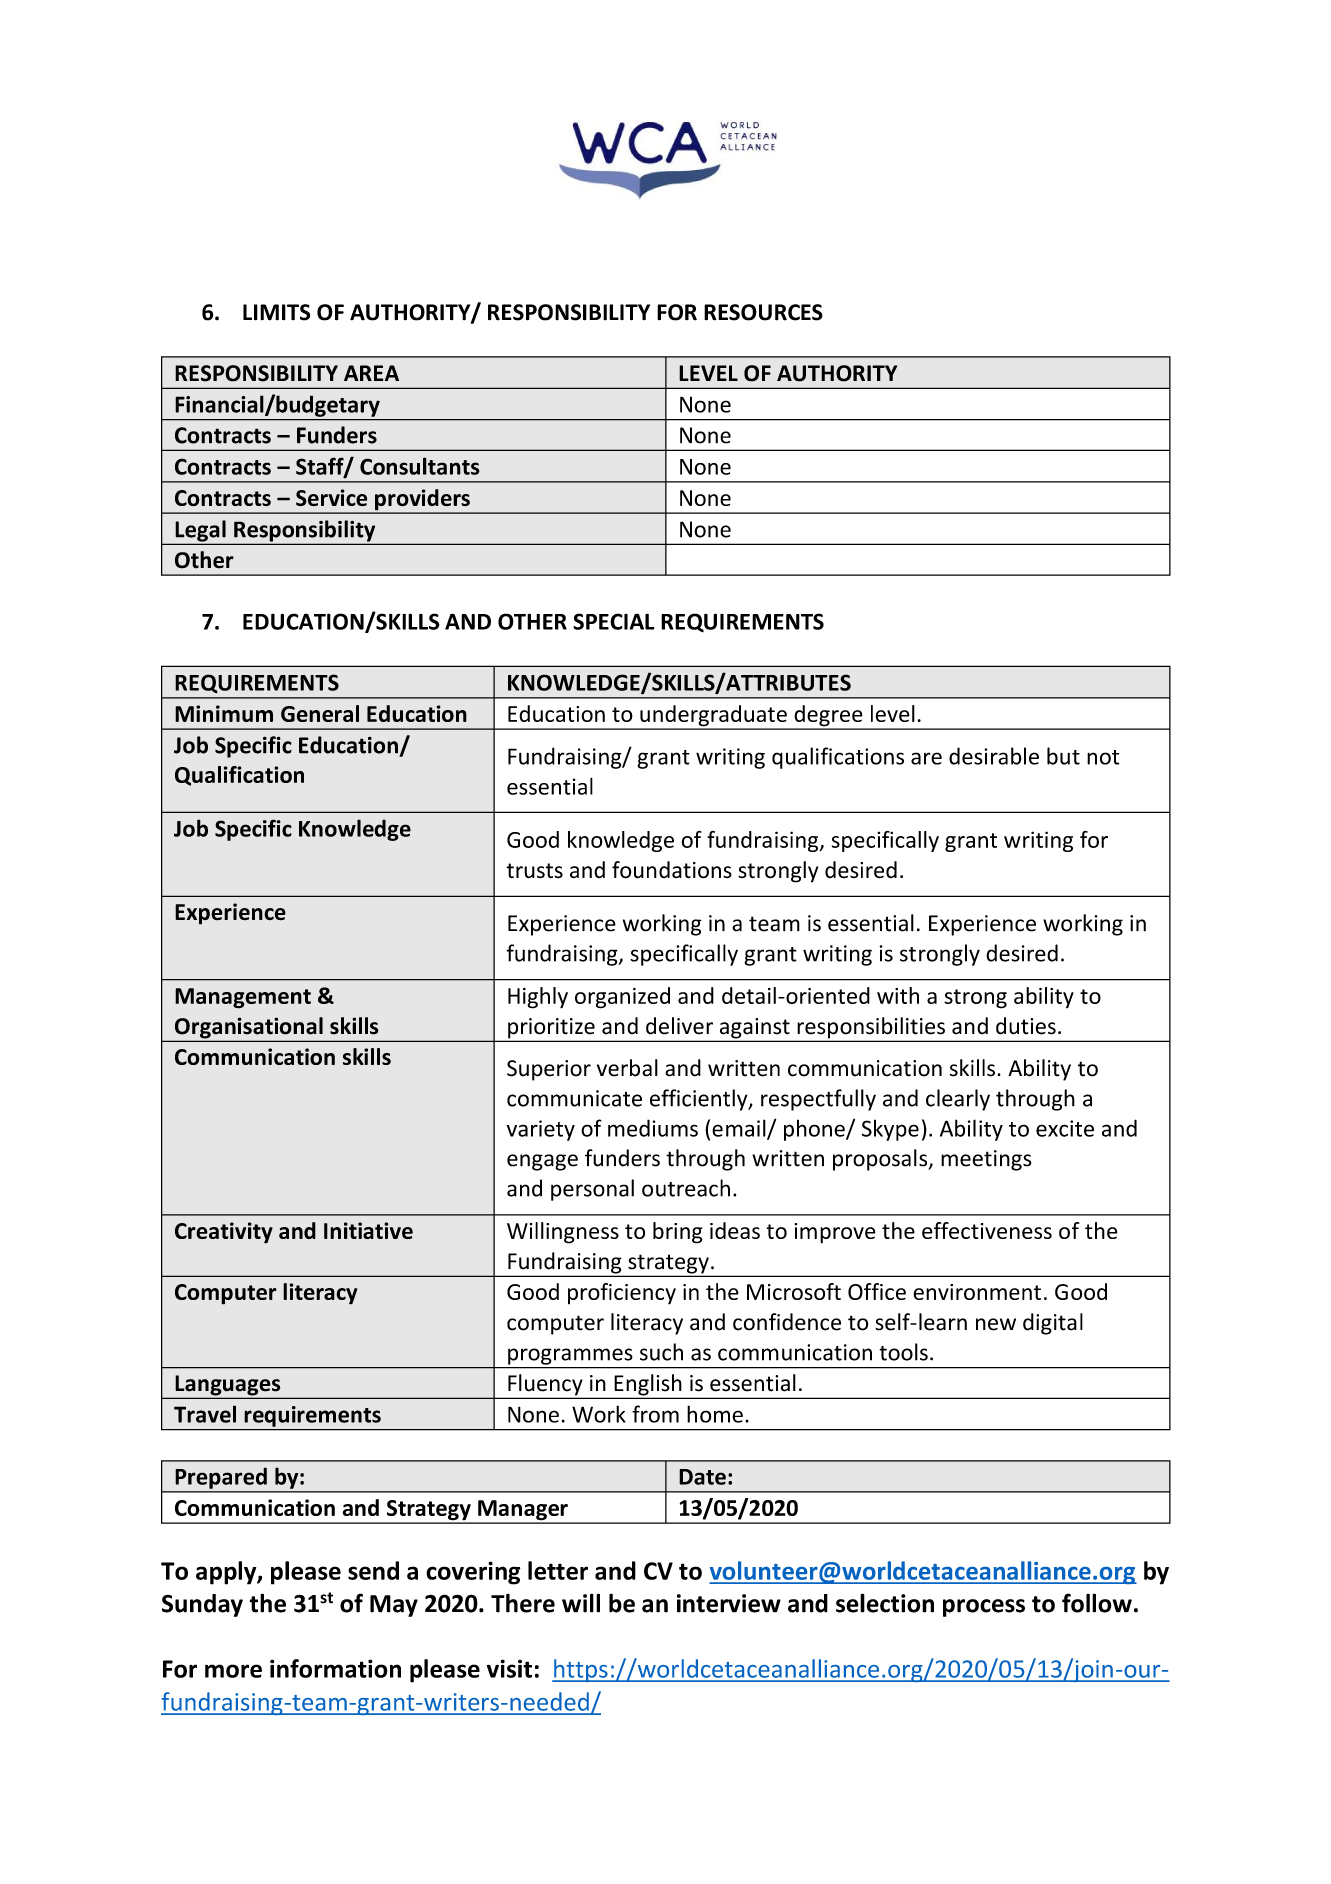  I want to click on RESOURCES, so click(763, 312).
